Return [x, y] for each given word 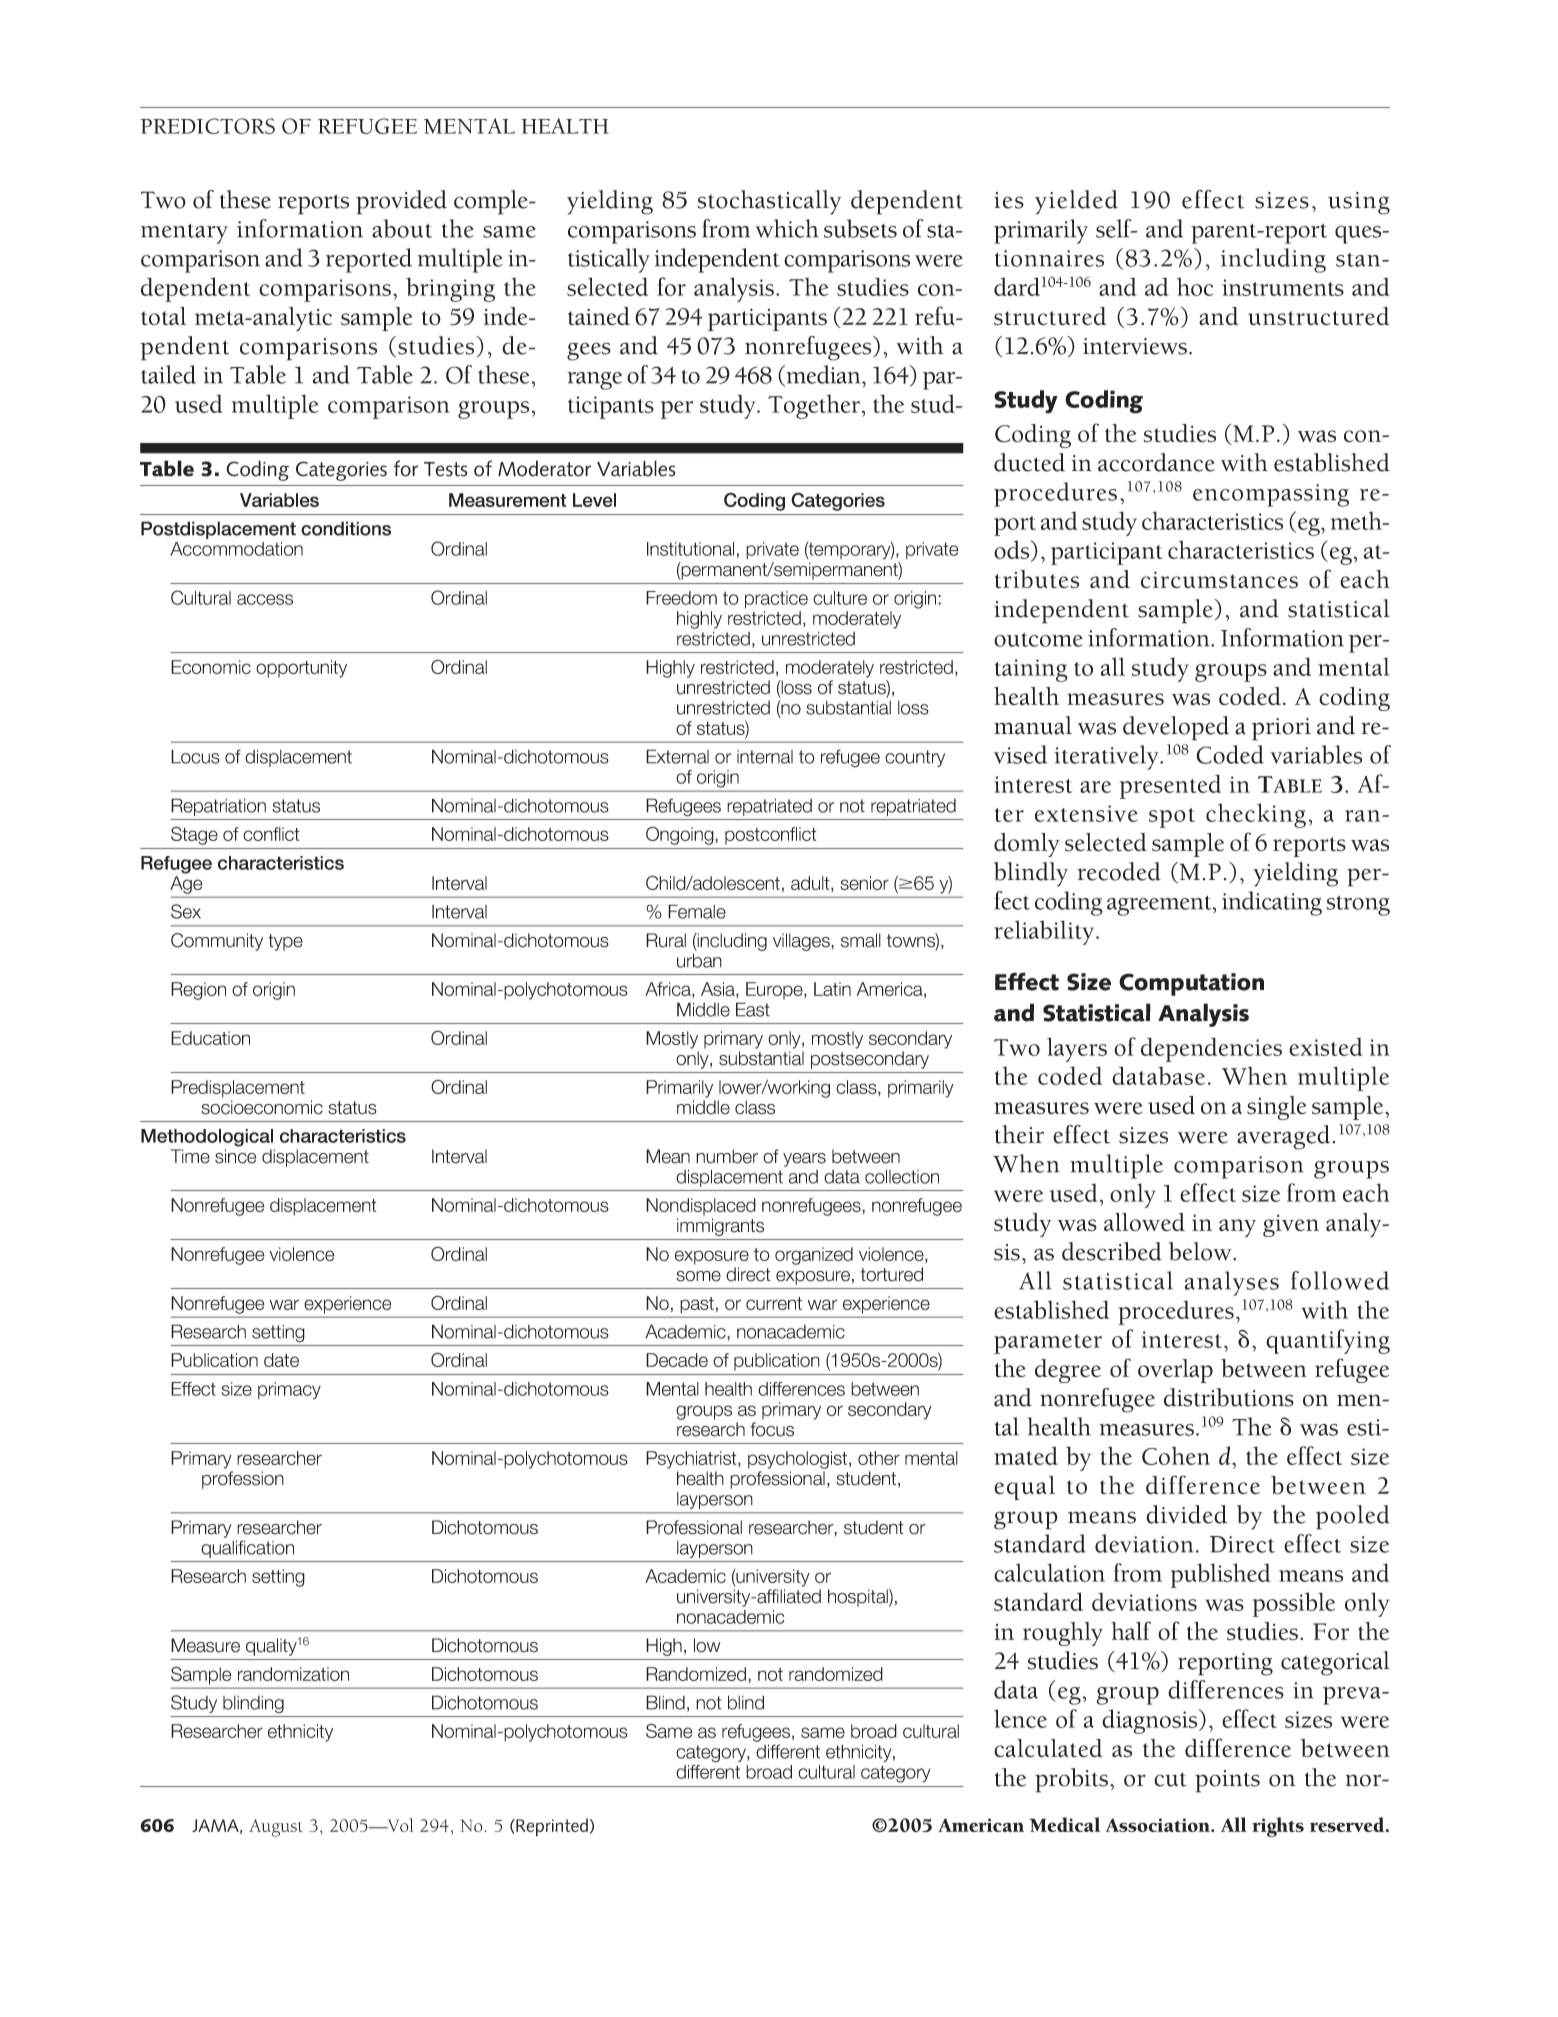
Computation [1191, 984]
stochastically [769, 202]
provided [401, 202]
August [276, 1828]
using [1359, 203]
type [285, 942]
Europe [775, 991]
